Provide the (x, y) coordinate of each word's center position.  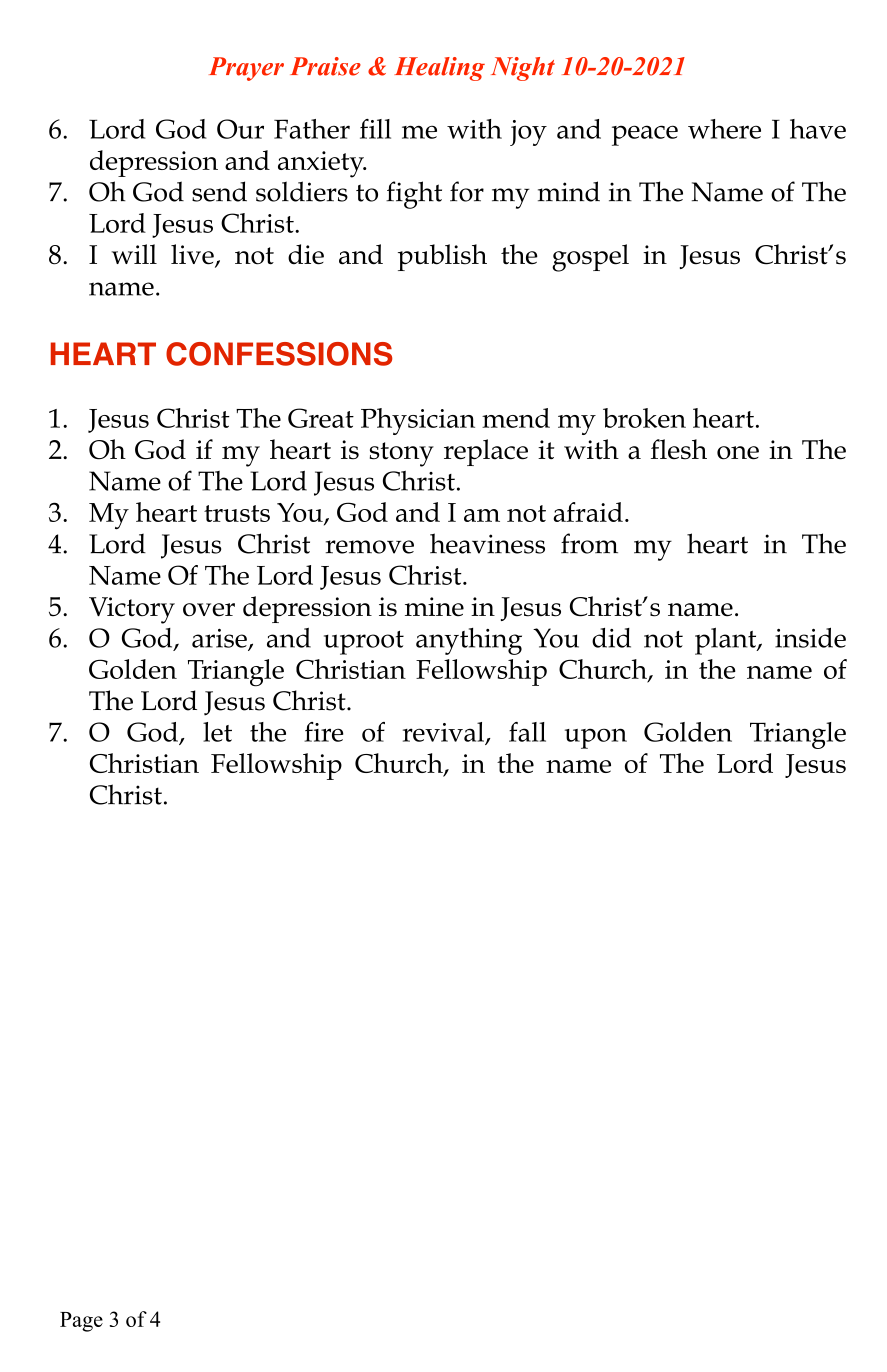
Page (81, 1322)
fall (527, 732)
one (738, 453)
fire (324, 732)
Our (240, 129)
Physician (418, 421)
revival (445, 733)
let (217, 732)
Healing (439, 69)
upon (596, 738)
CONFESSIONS (279, 354)
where (724, 129)
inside (810, 637)
